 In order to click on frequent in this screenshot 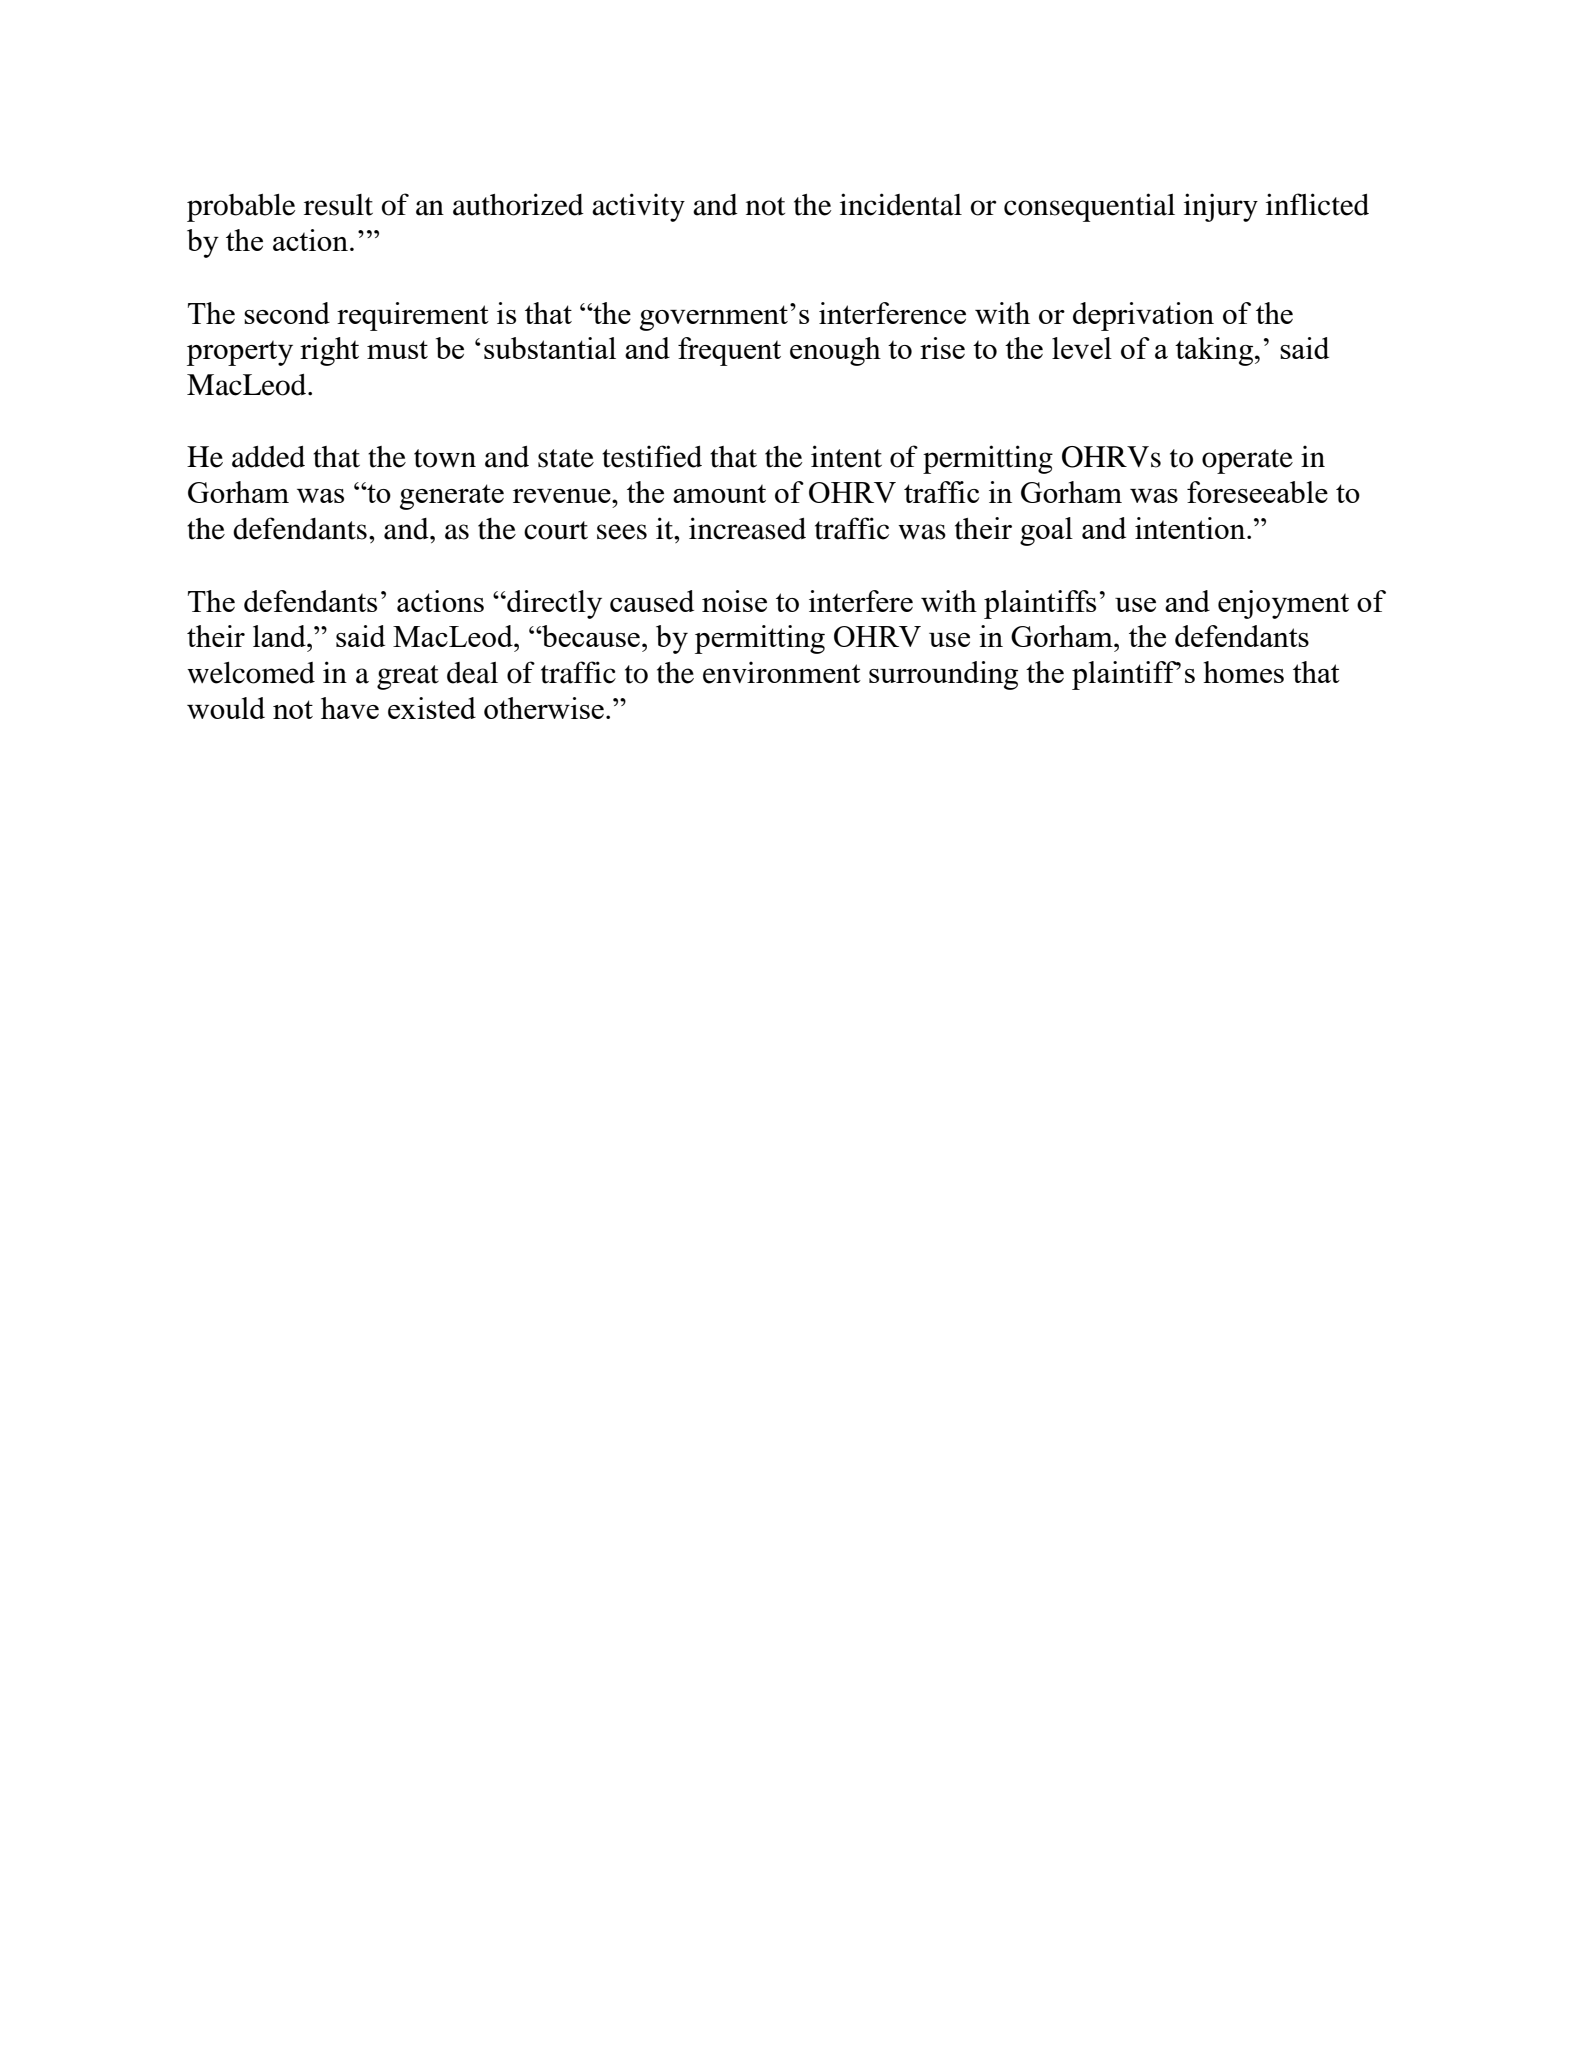, I will do `click(729, 351)`.
